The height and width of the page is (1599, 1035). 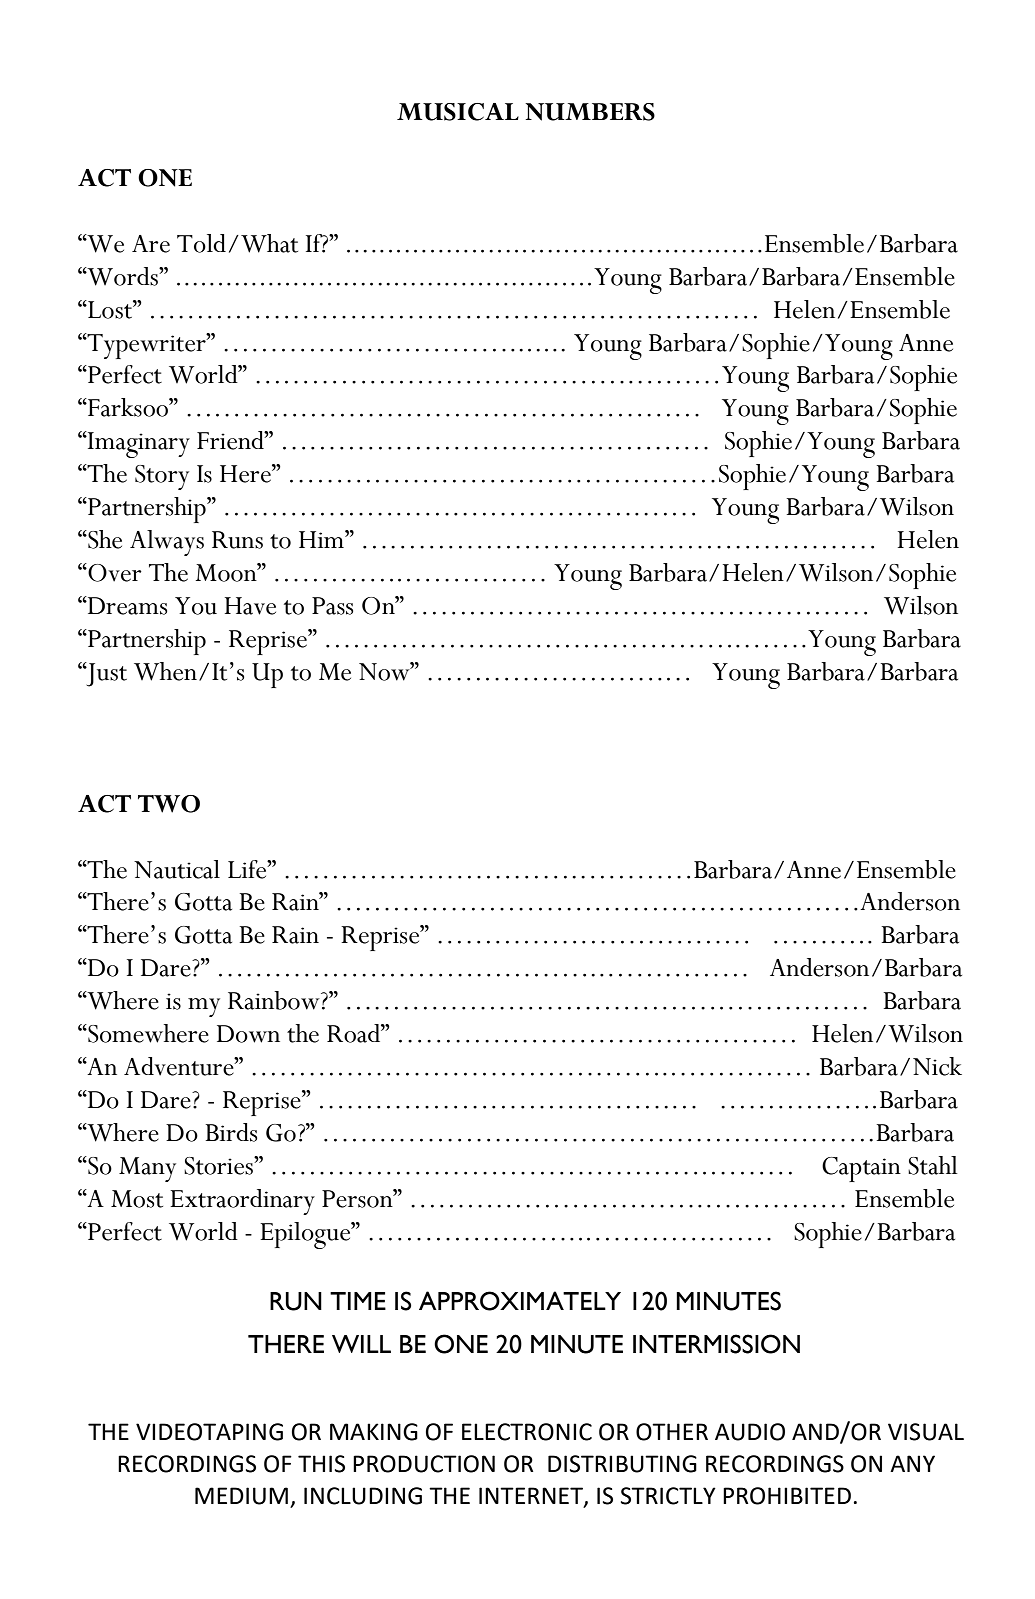 I want to click on Have, so click(x=250, y=606).
